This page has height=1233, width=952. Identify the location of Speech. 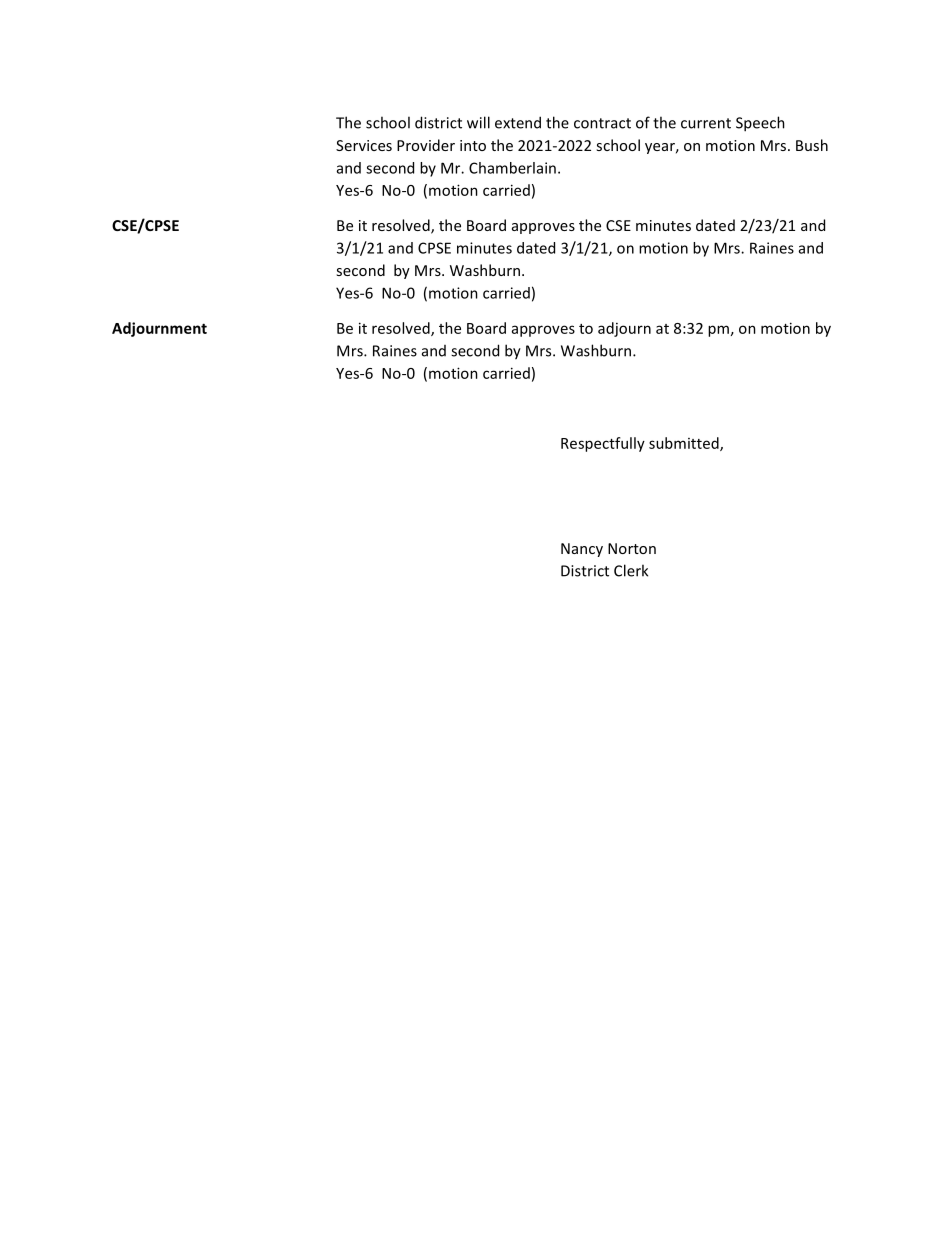
(760, 124).
